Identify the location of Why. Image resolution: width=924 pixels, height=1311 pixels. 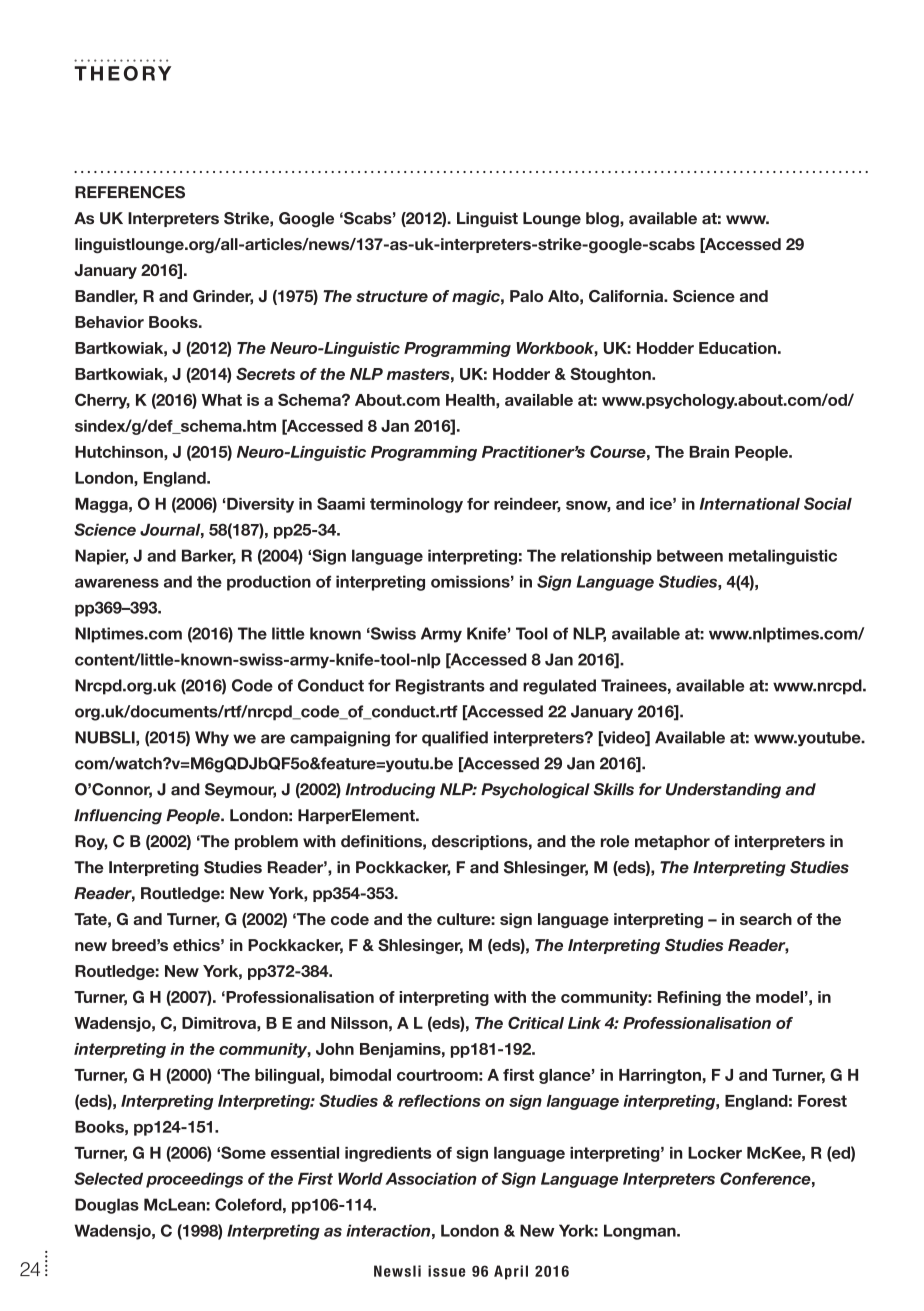
(212, 739).
